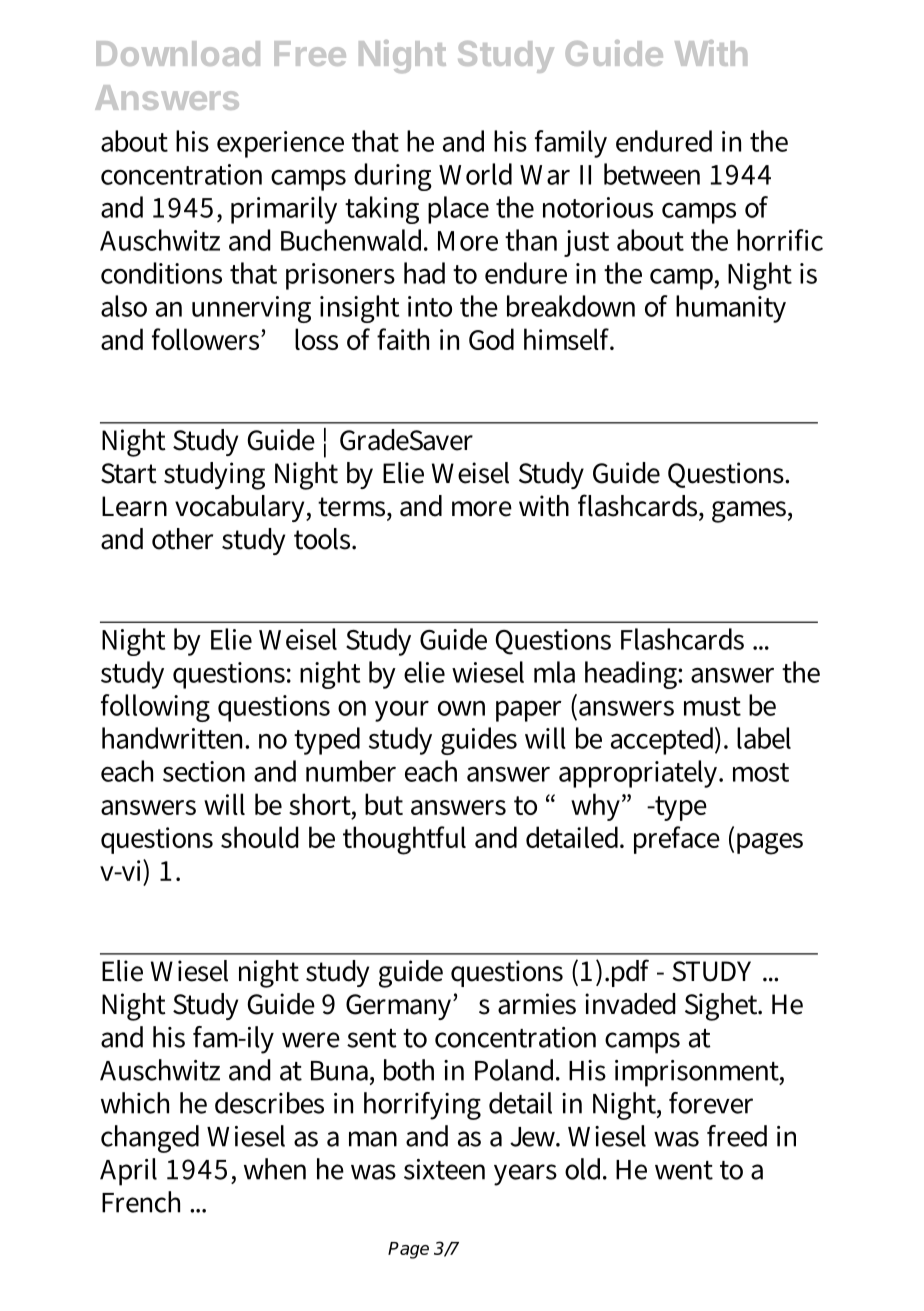 This screenshot has height=1311, width=924. What do you see at coordinates (404, 840) in the screenshot?
I see `thoughtful` at bounding box center [404, 840].
